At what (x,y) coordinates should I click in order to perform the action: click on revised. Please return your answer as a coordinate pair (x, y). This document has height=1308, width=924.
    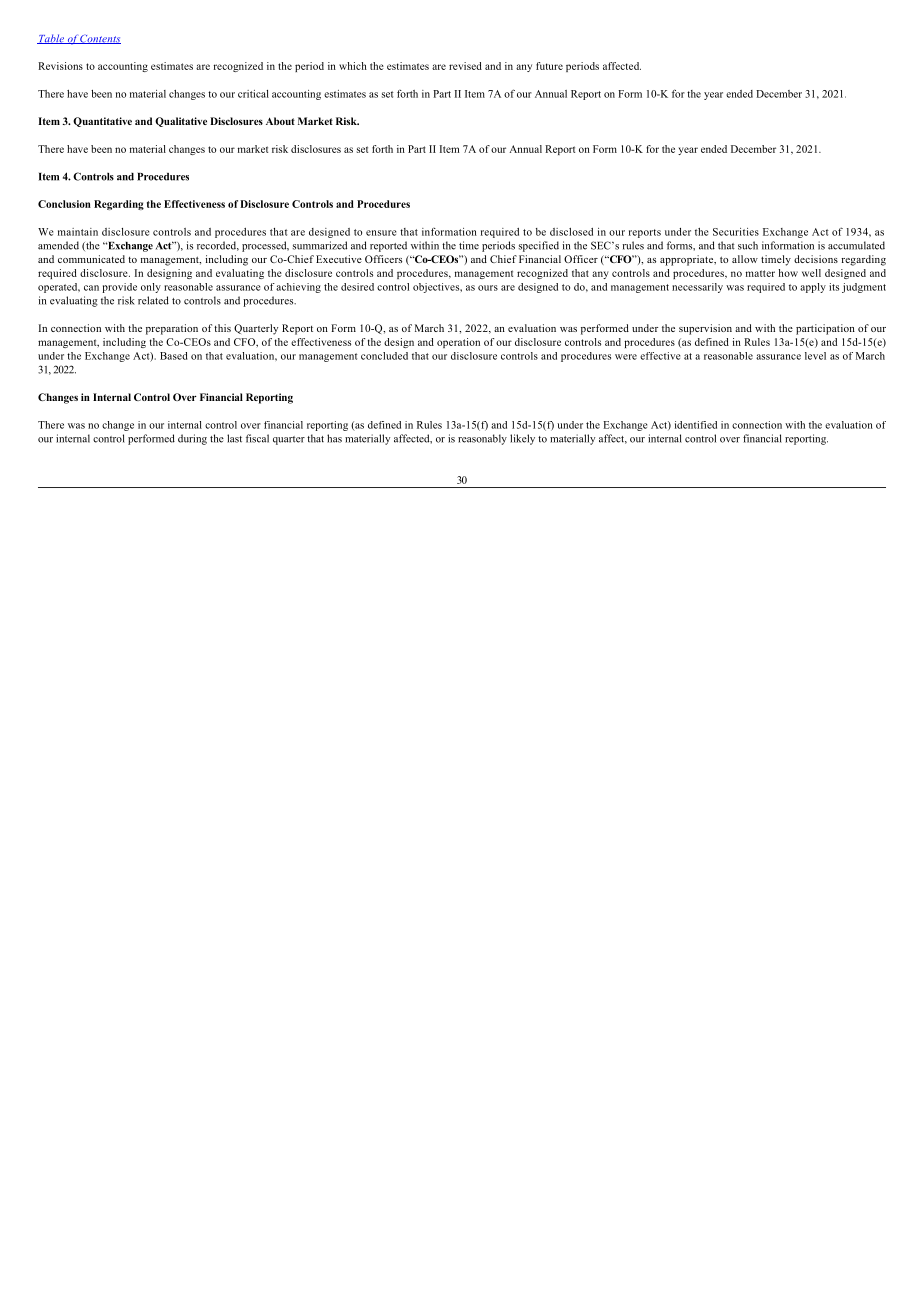
    Looking at the image, I should click on (465, 66).
